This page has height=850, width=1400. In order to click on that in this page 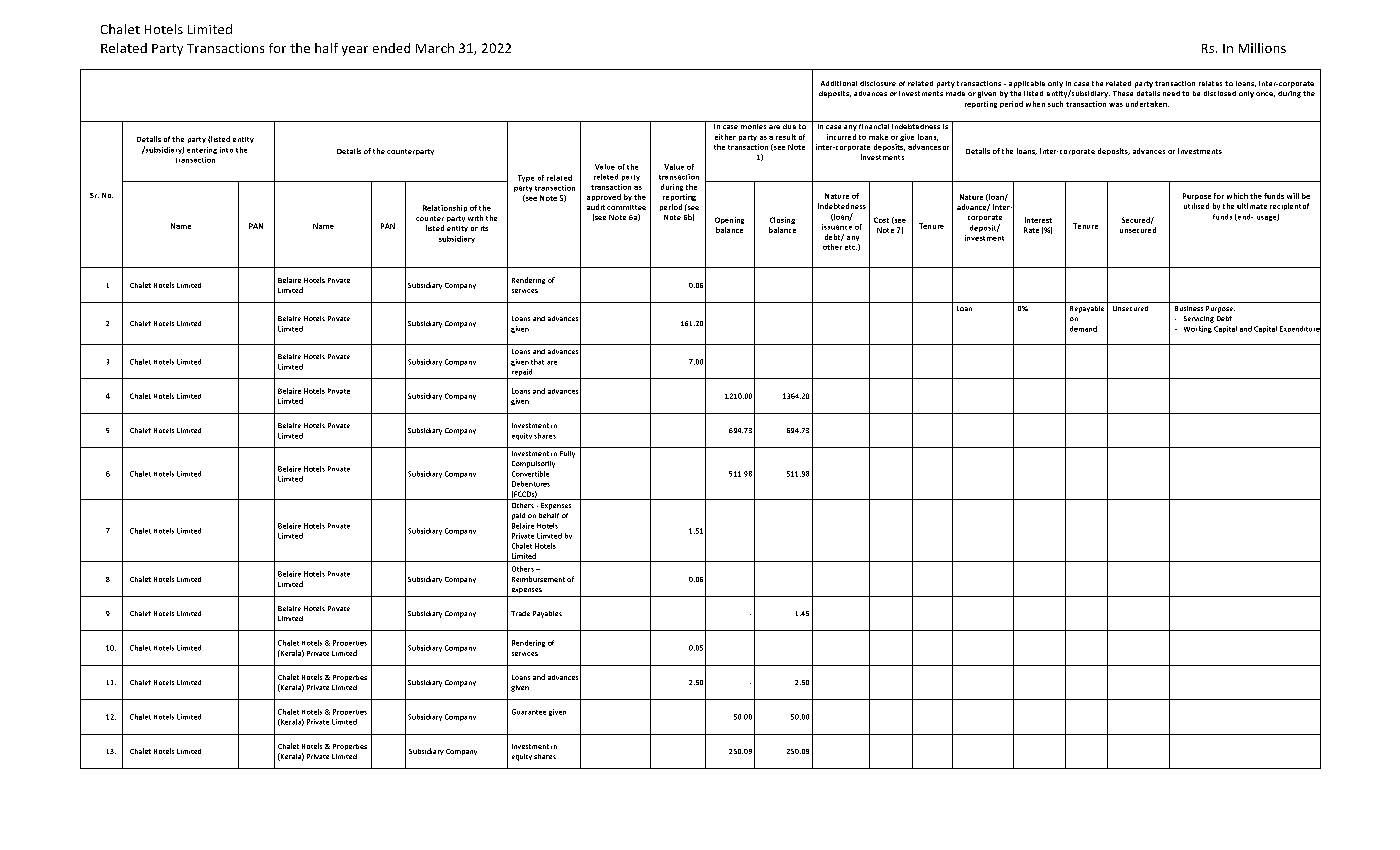, I will do `click(537, 362)`.
